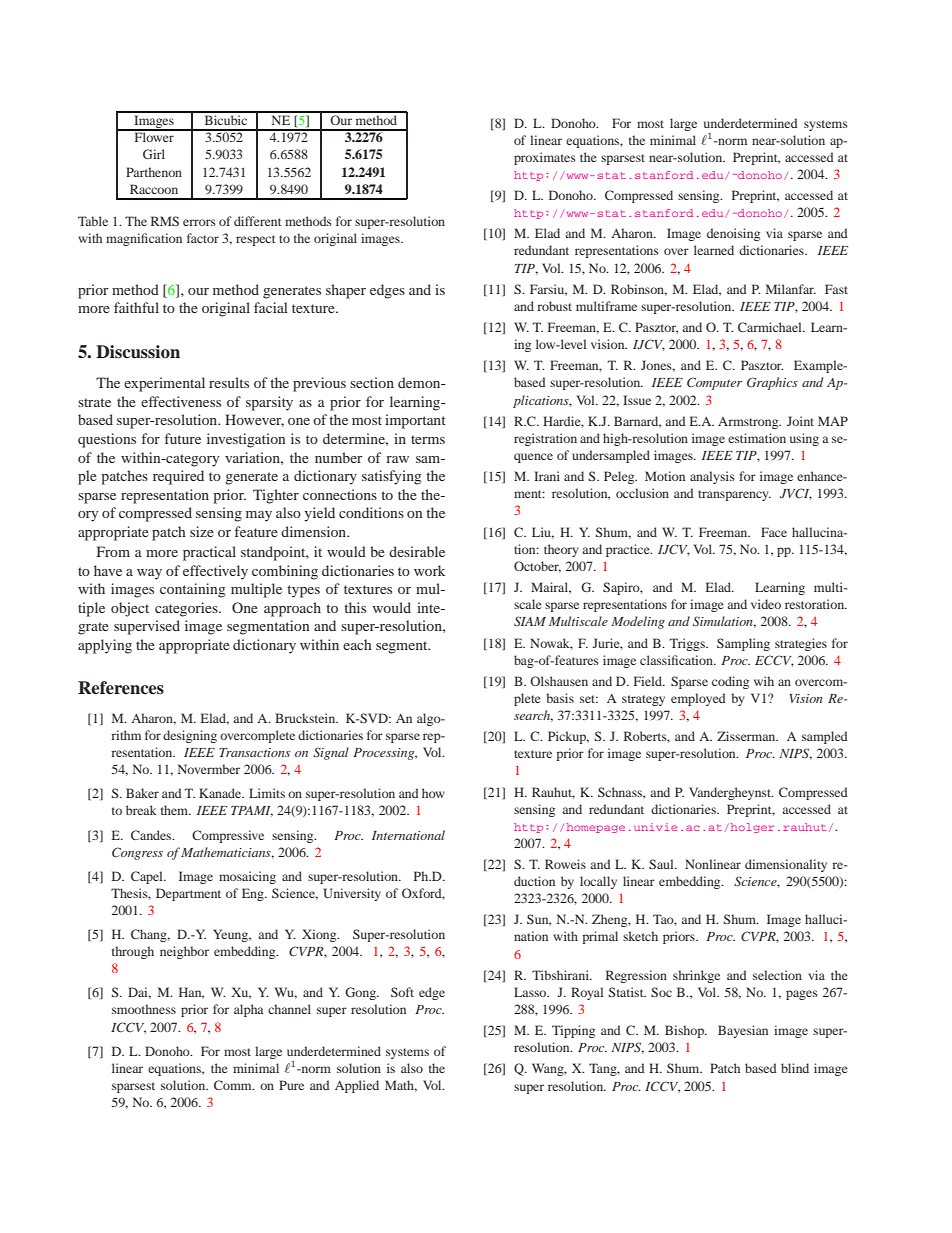  I want to click on denoising, so click(733, 234).
